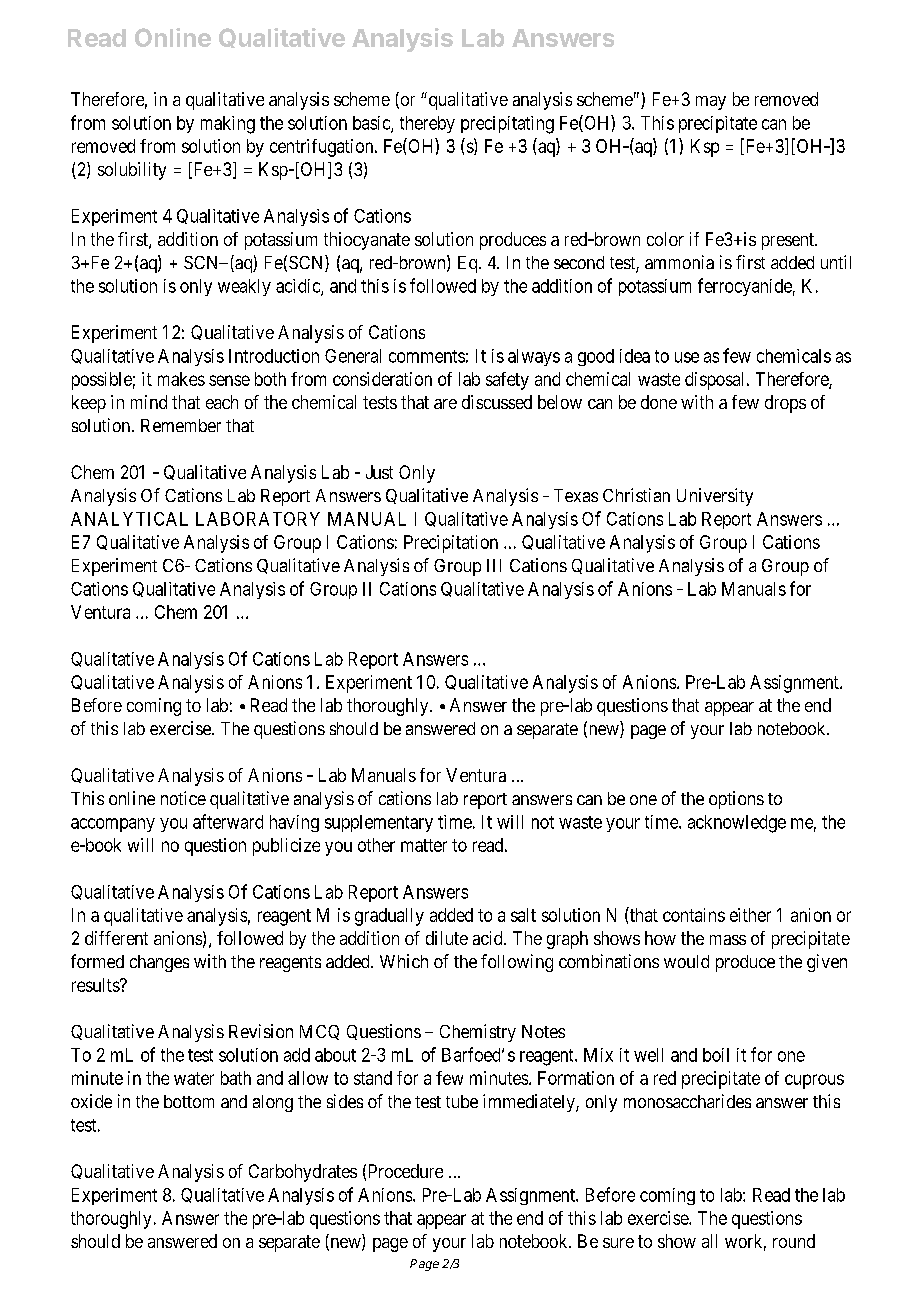 Image resolution: width=924 pixels, height=1308 pixels. Describe the element at coordinates (427, 356) in the screenshot. I see `comments` at that location.
